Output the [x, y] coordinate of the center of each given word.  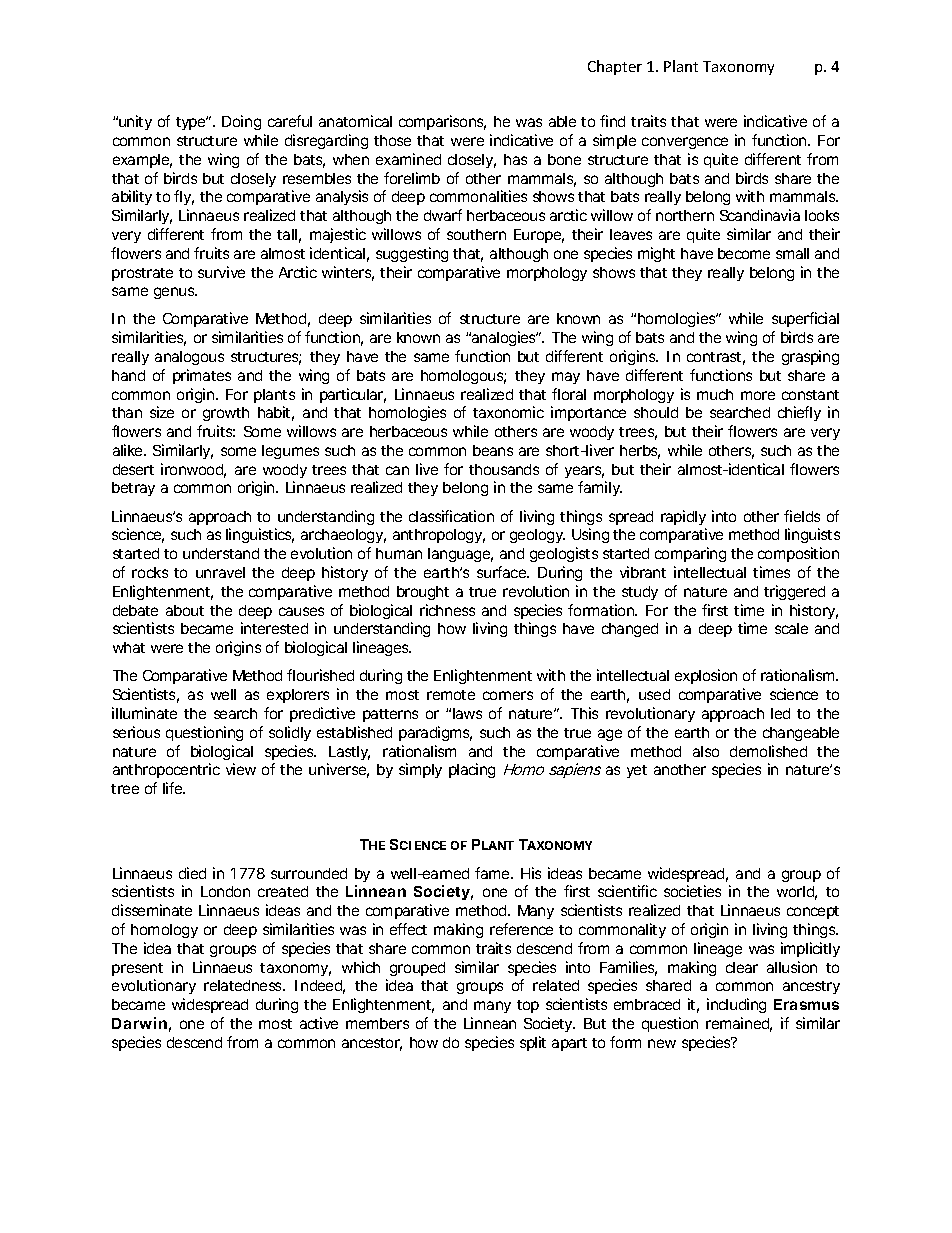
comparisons [442, 122]
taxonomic [508, 412]
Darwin [139, 1023]
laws [467, 713]
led [780, 713]
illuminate [144, 713]
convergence [685, 143]
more [758, 395]
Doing [241, 122]
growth [226, 414]
